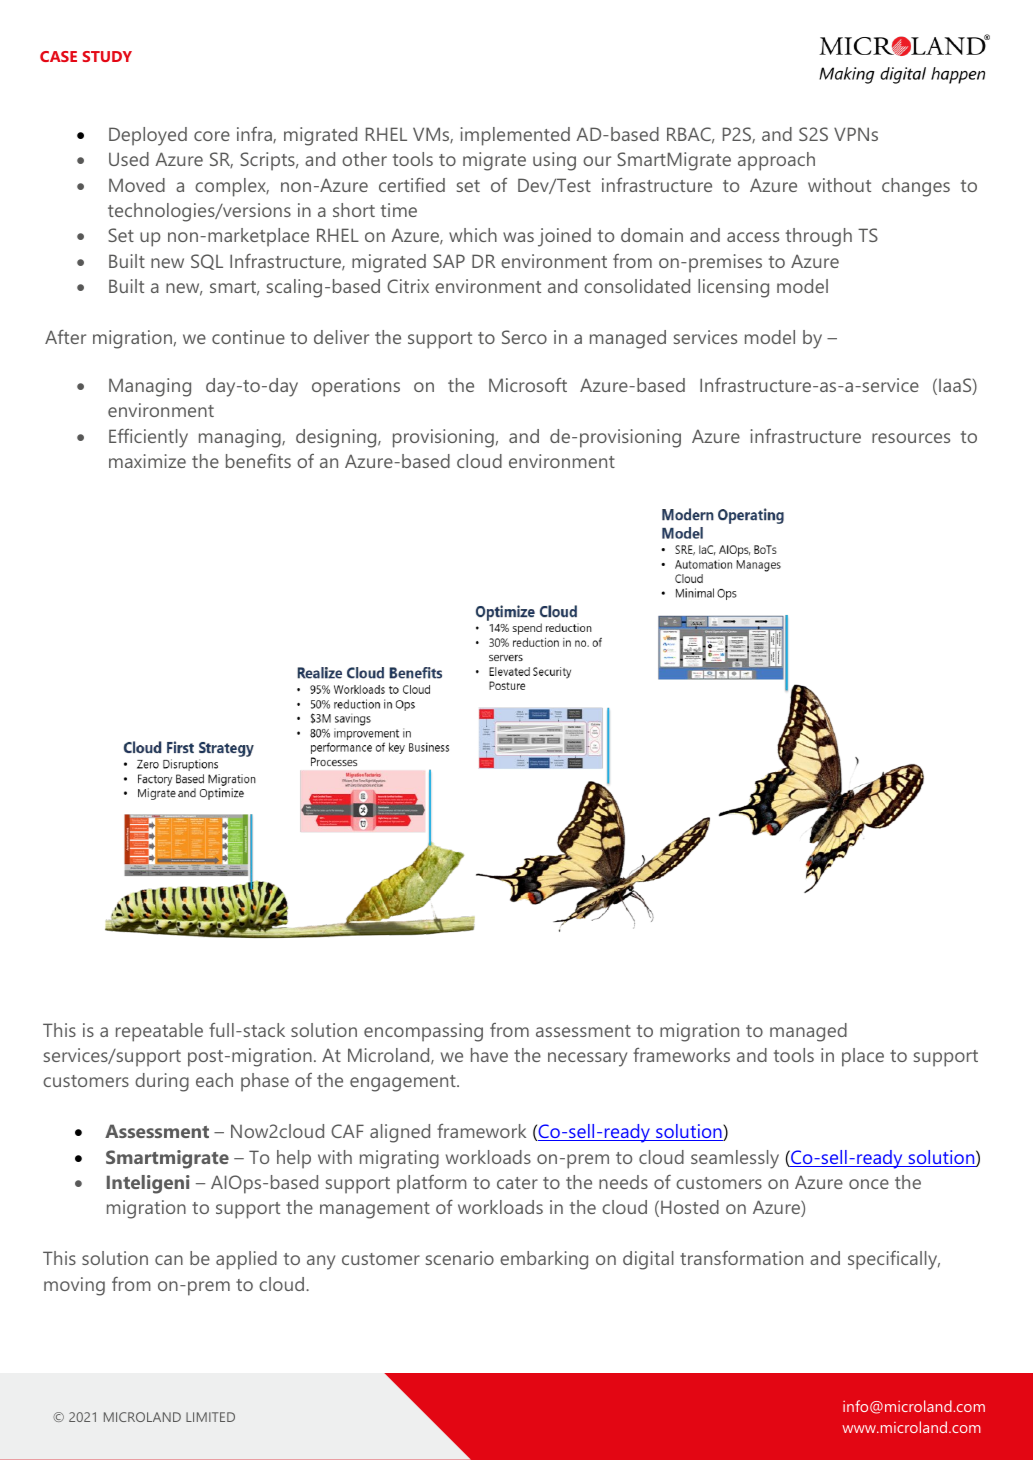 This screenshot has width=1033, height=1461. I want to click on approach, so click(776, 161).
